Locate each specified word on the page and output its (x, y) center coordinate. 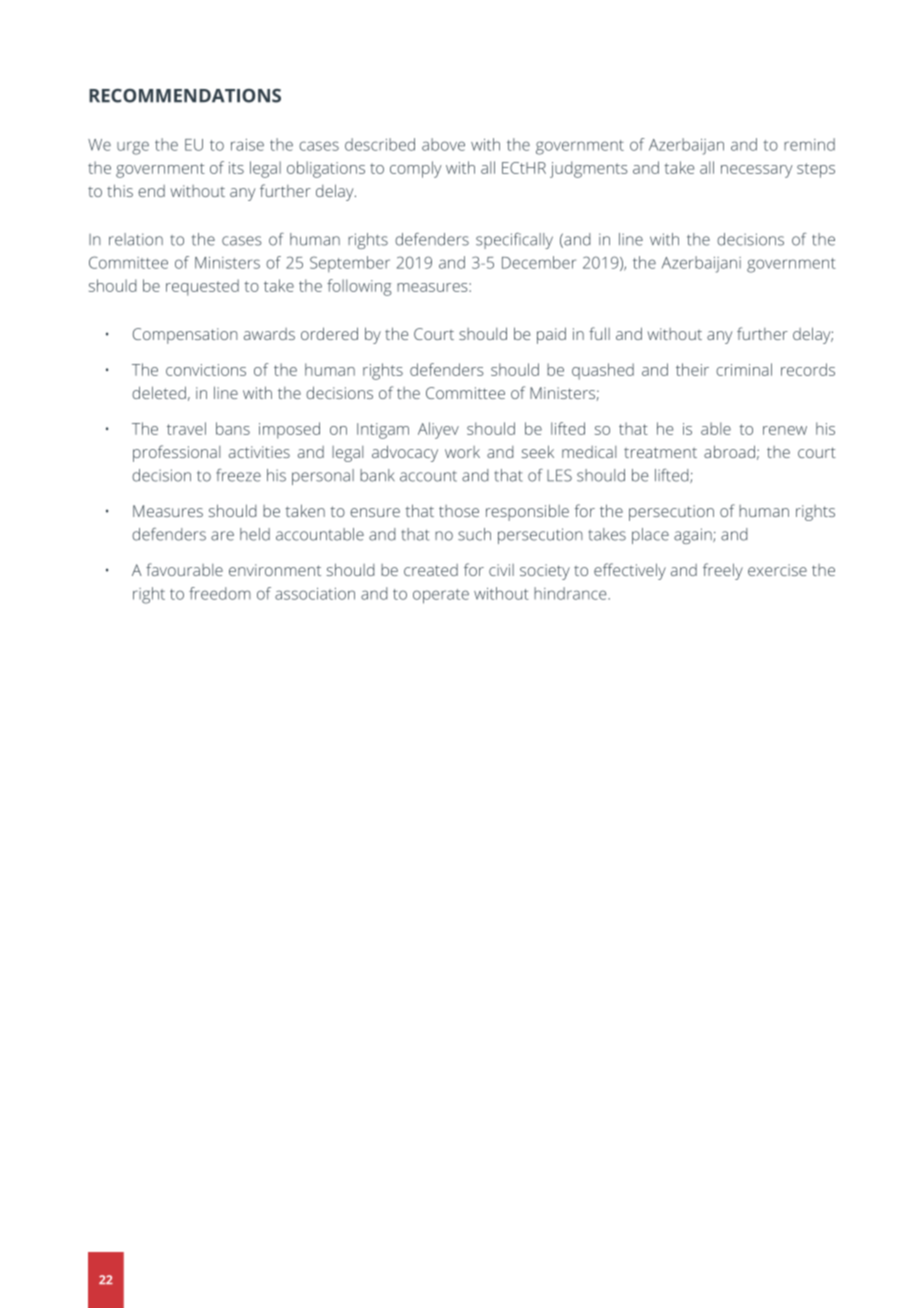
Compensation (185, 336)
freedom (220, 593)
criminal (744, 369)
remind (809, 144)
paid (551, 335)
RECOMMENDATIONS (185, 96)
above (443, 144)
